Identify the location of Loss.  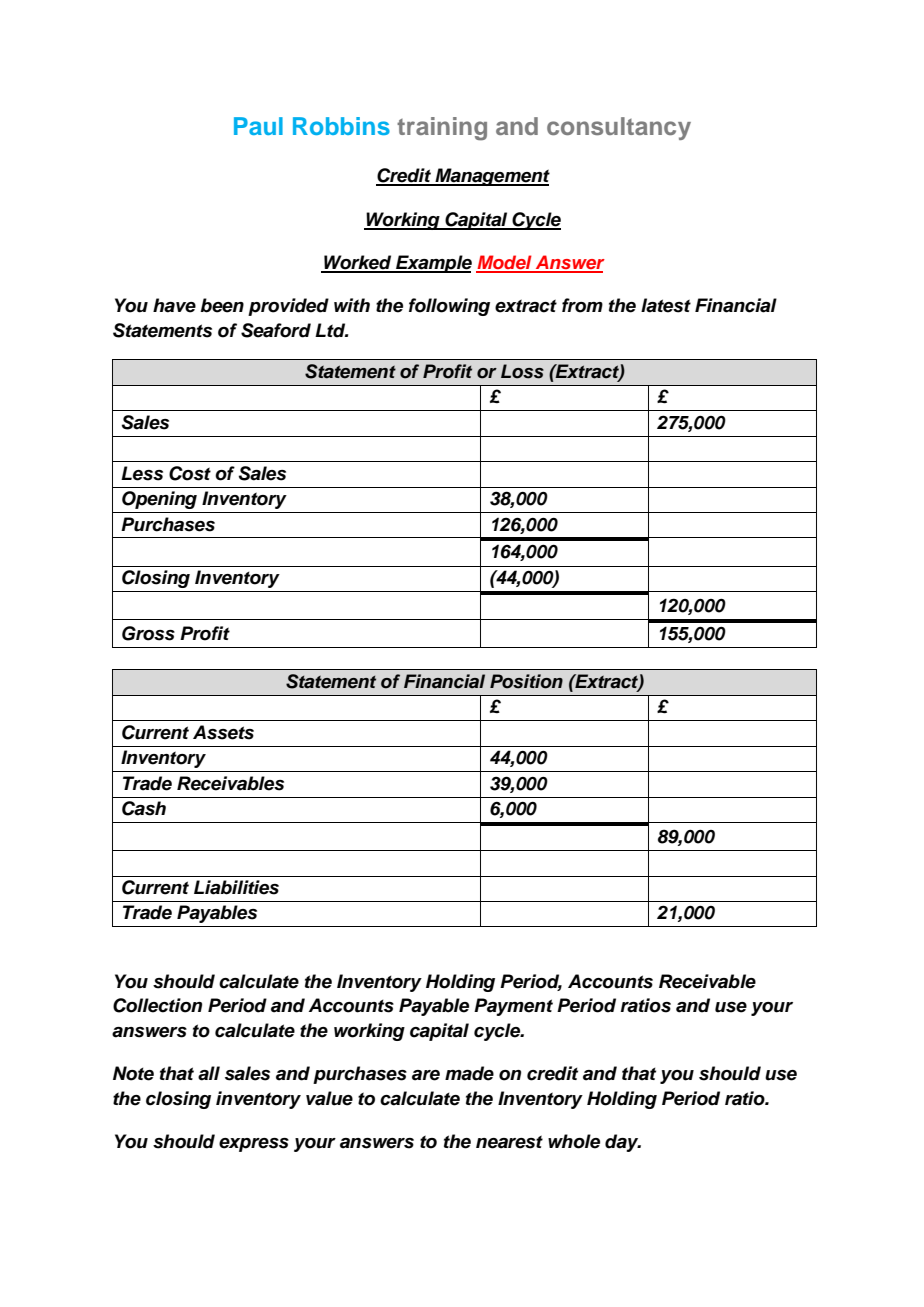
(522, 371).
